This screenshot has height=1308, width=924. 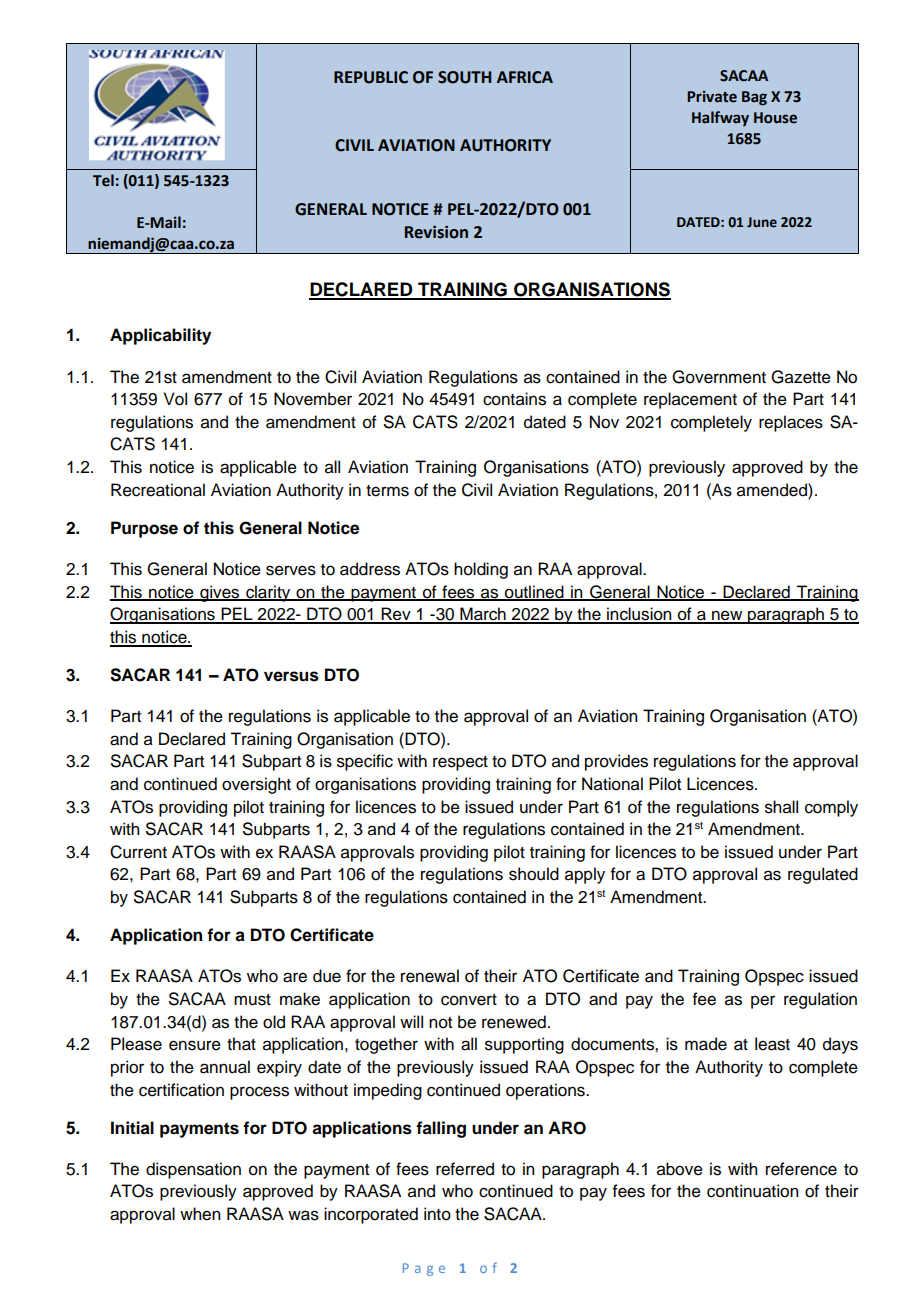 What do you see at coordinates (158, 490) in the screenshot?
I see `Recreational` at bounding box center [158, 490].
